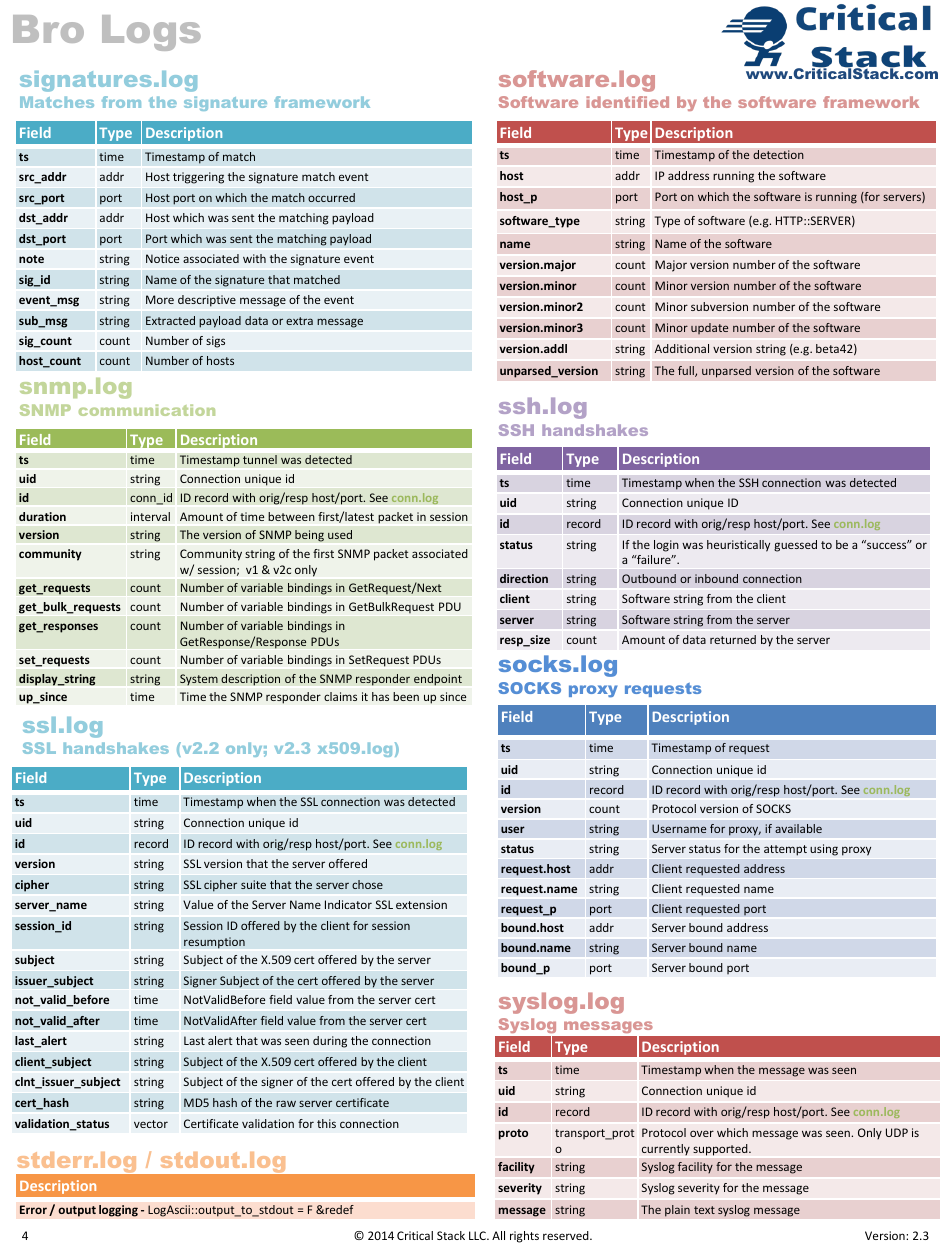 Image resolution: width=952 pixels, height=1250 pixels. I want to click on text, so click(704, 1210).
